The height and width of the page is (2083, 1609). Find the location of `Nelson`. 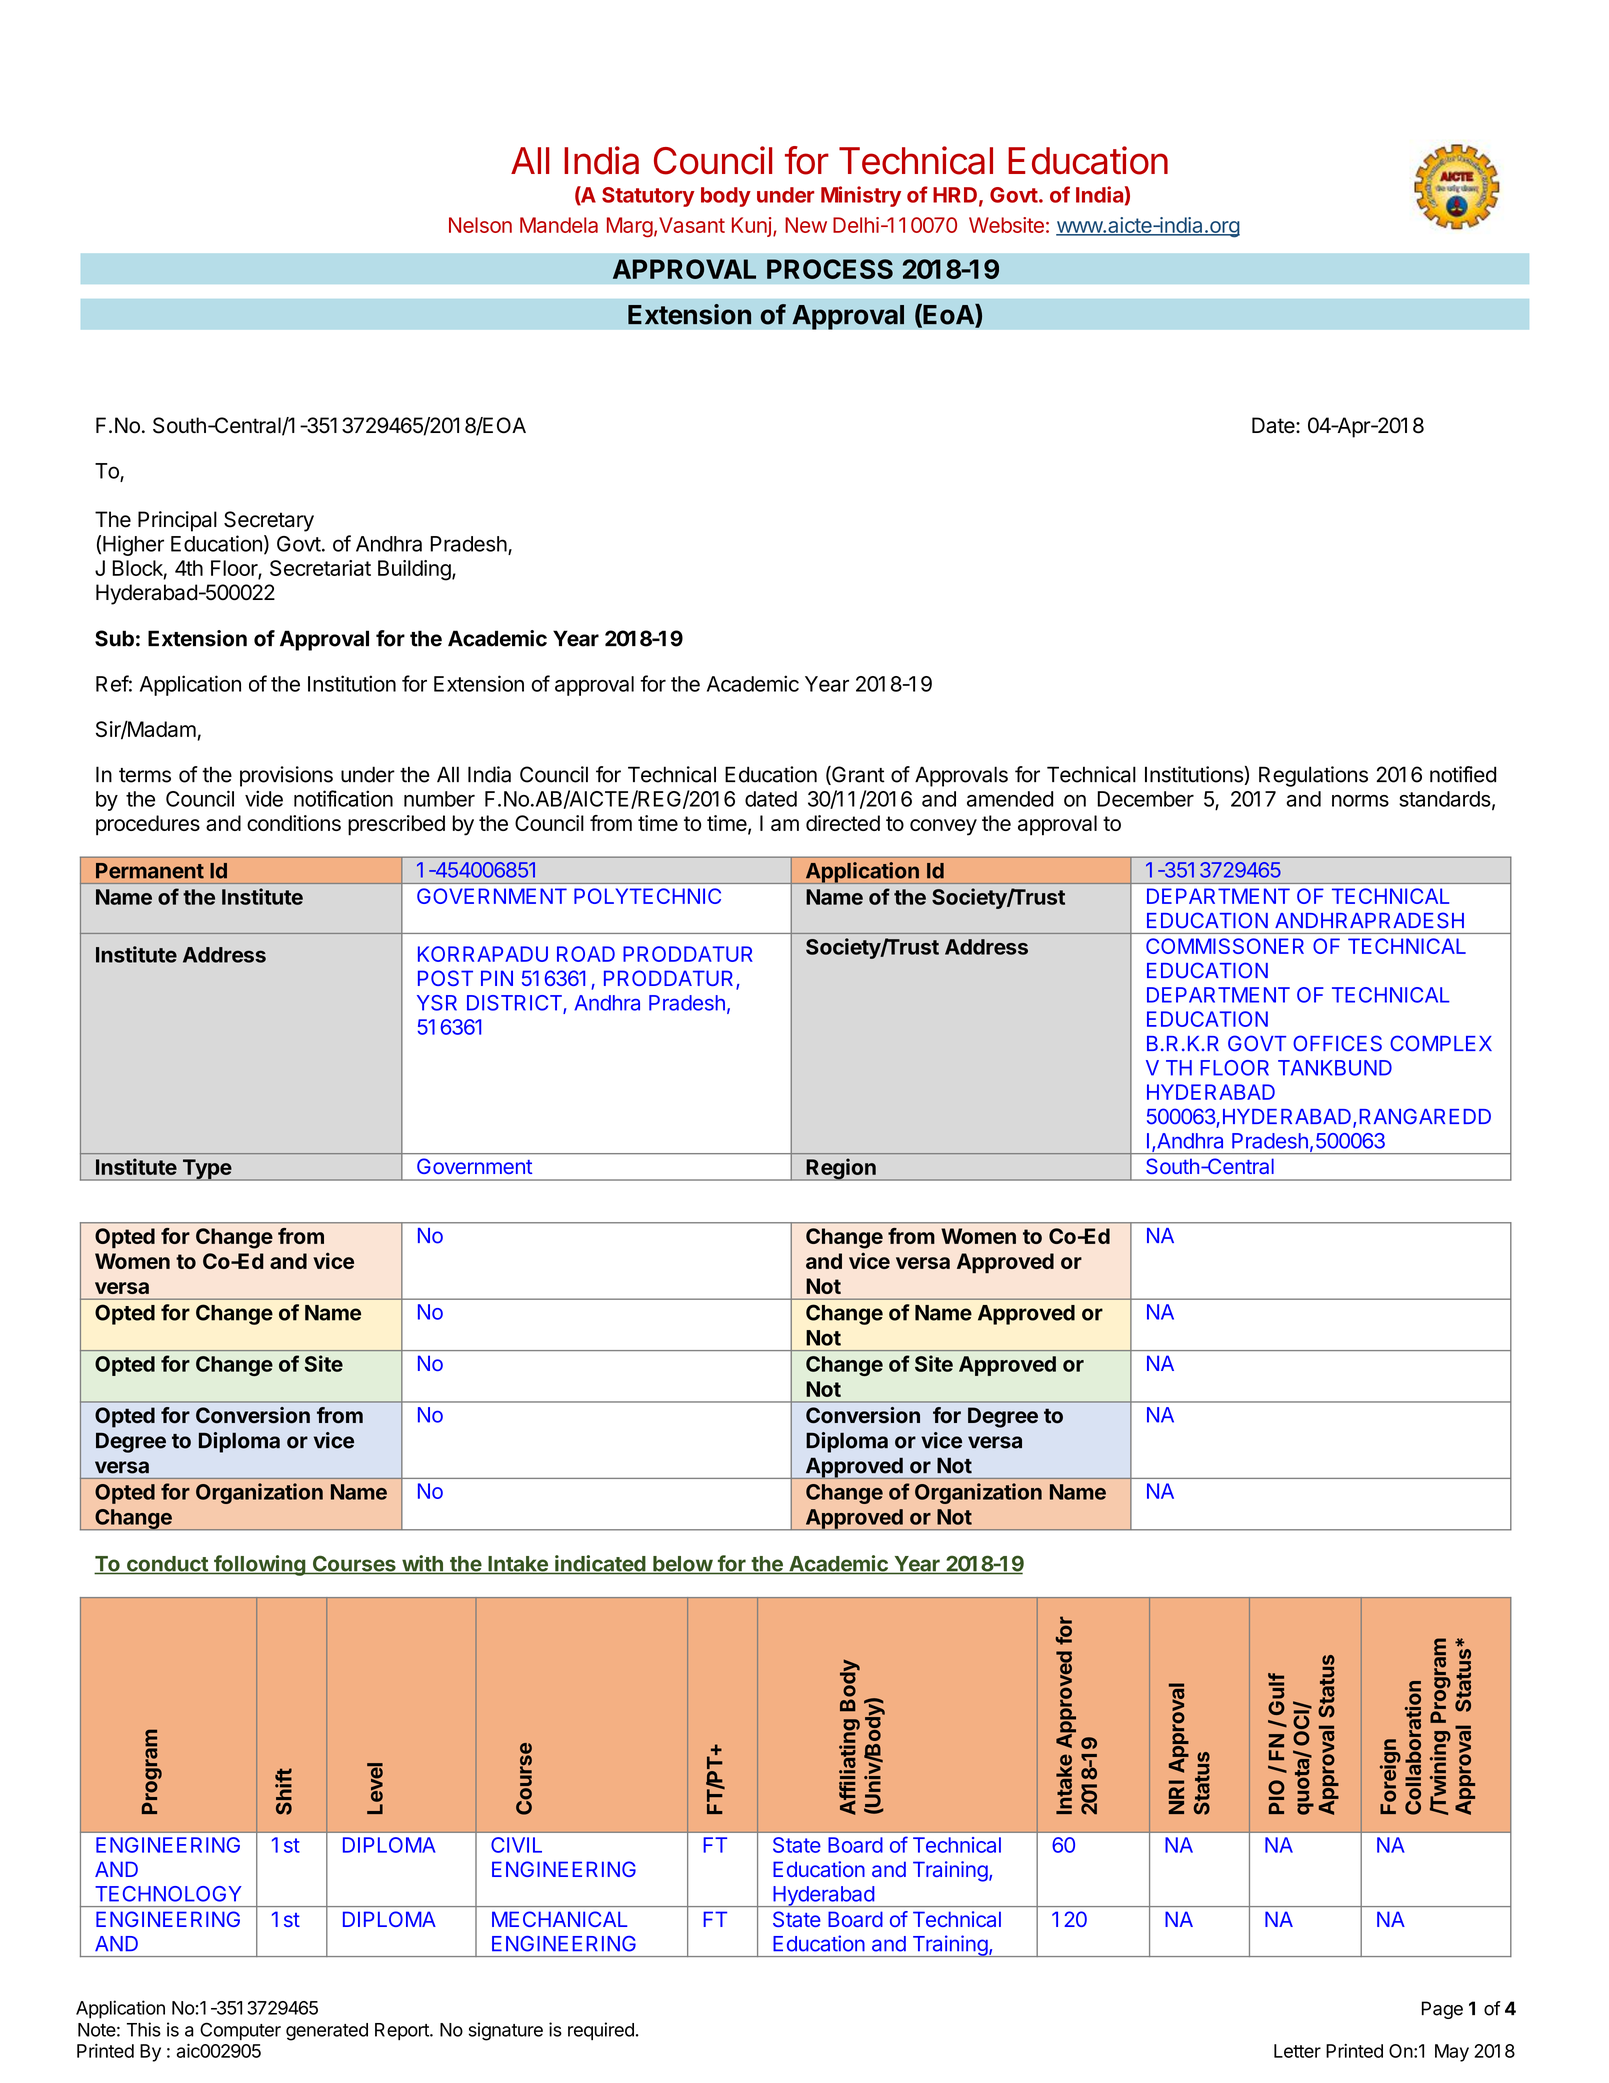

Nelson is located at coordinates (480, 225).
